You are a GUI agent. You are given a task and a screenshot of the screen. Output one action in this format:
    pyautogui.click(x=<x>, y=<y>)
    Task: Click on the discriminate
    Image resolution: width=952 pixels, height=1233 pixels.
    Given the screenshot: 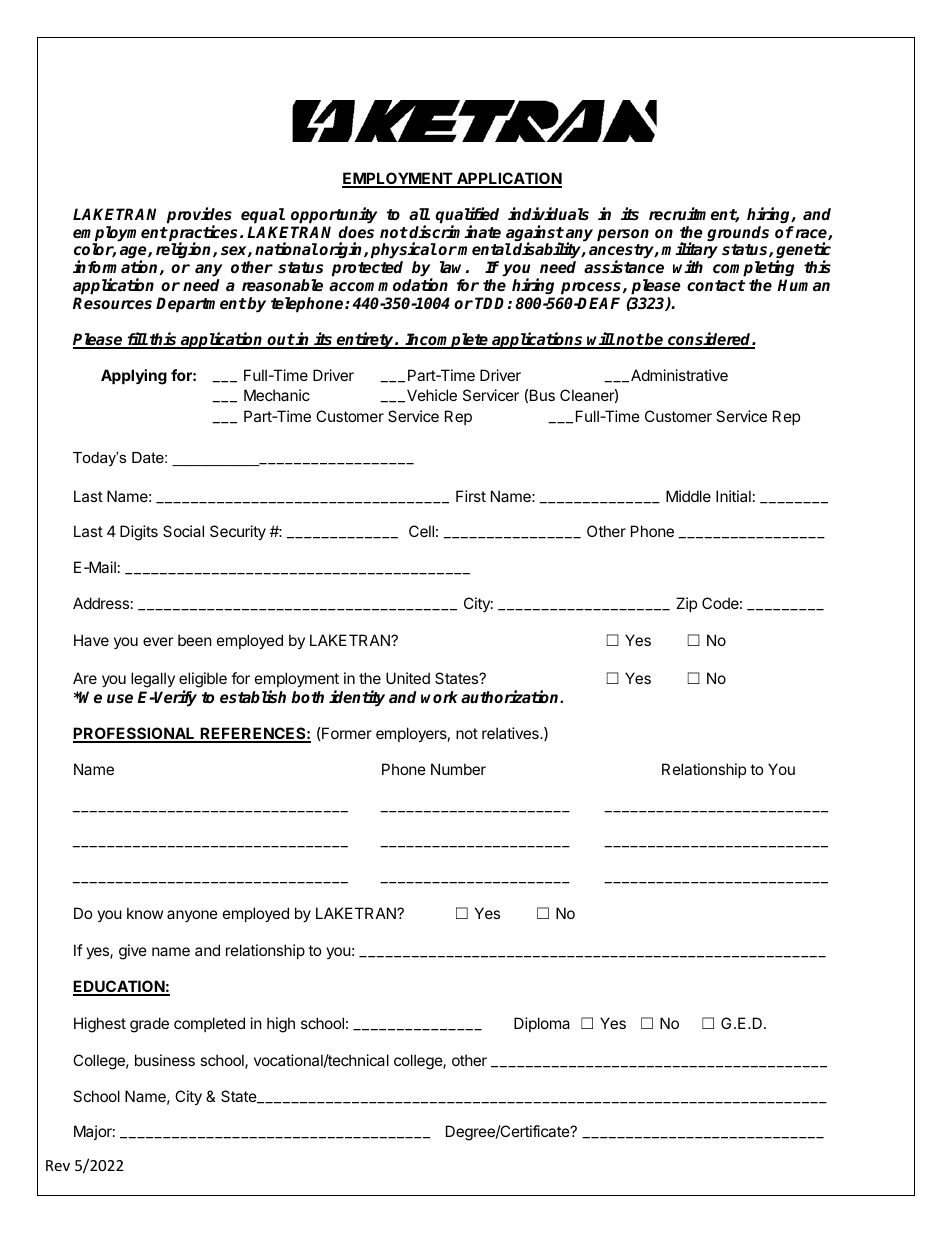 What is the action you would take?
    pyautogui.click(x=455, y=232)
